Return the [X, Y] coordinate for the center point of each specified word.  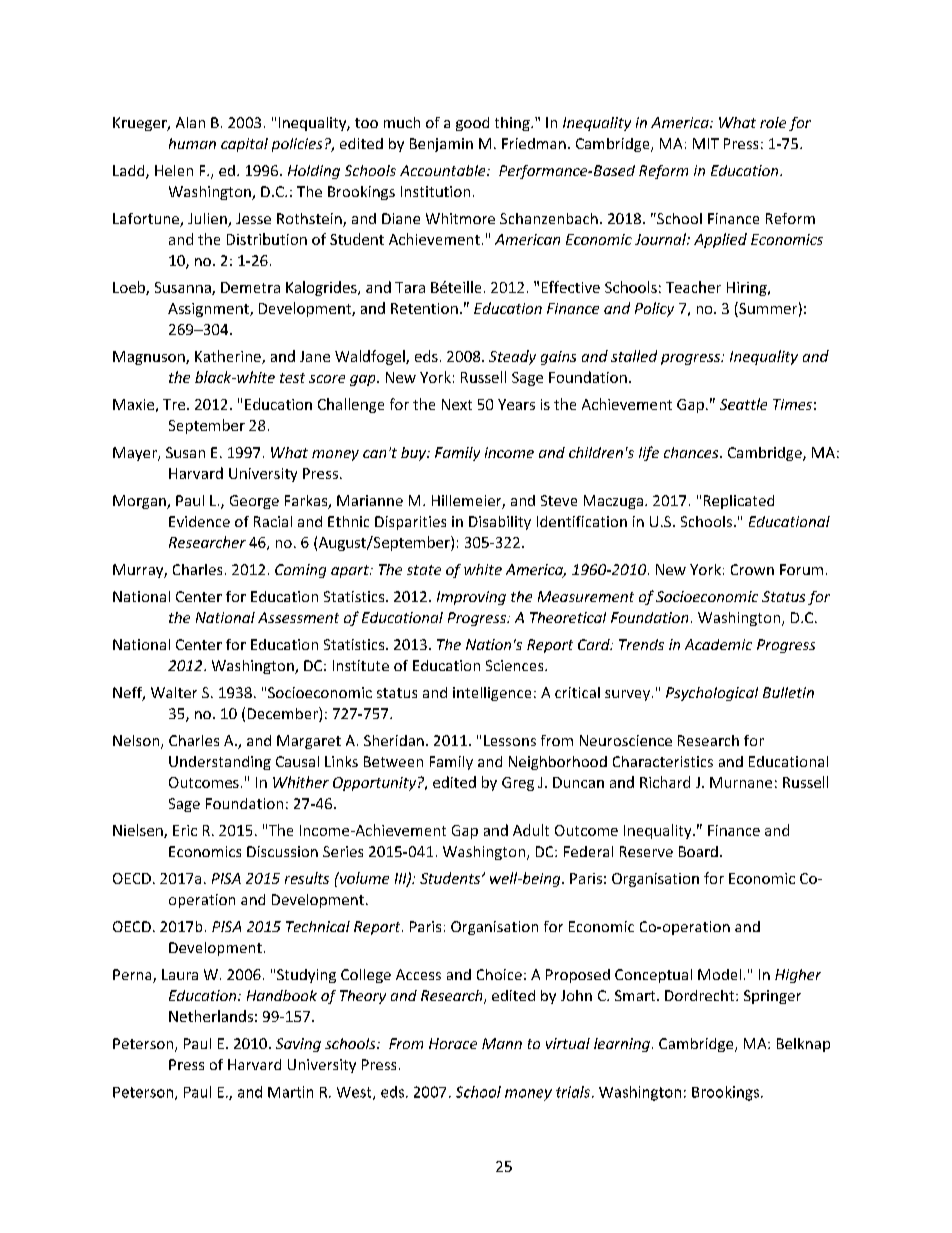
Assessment [298, 617]
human [192, 143]
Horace [453, 1043]
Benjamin [441, 145]
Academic [718, 644]
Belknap [803, 1045]
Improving [471, 598]
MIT [706, 143]
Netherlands [211, 1016]
